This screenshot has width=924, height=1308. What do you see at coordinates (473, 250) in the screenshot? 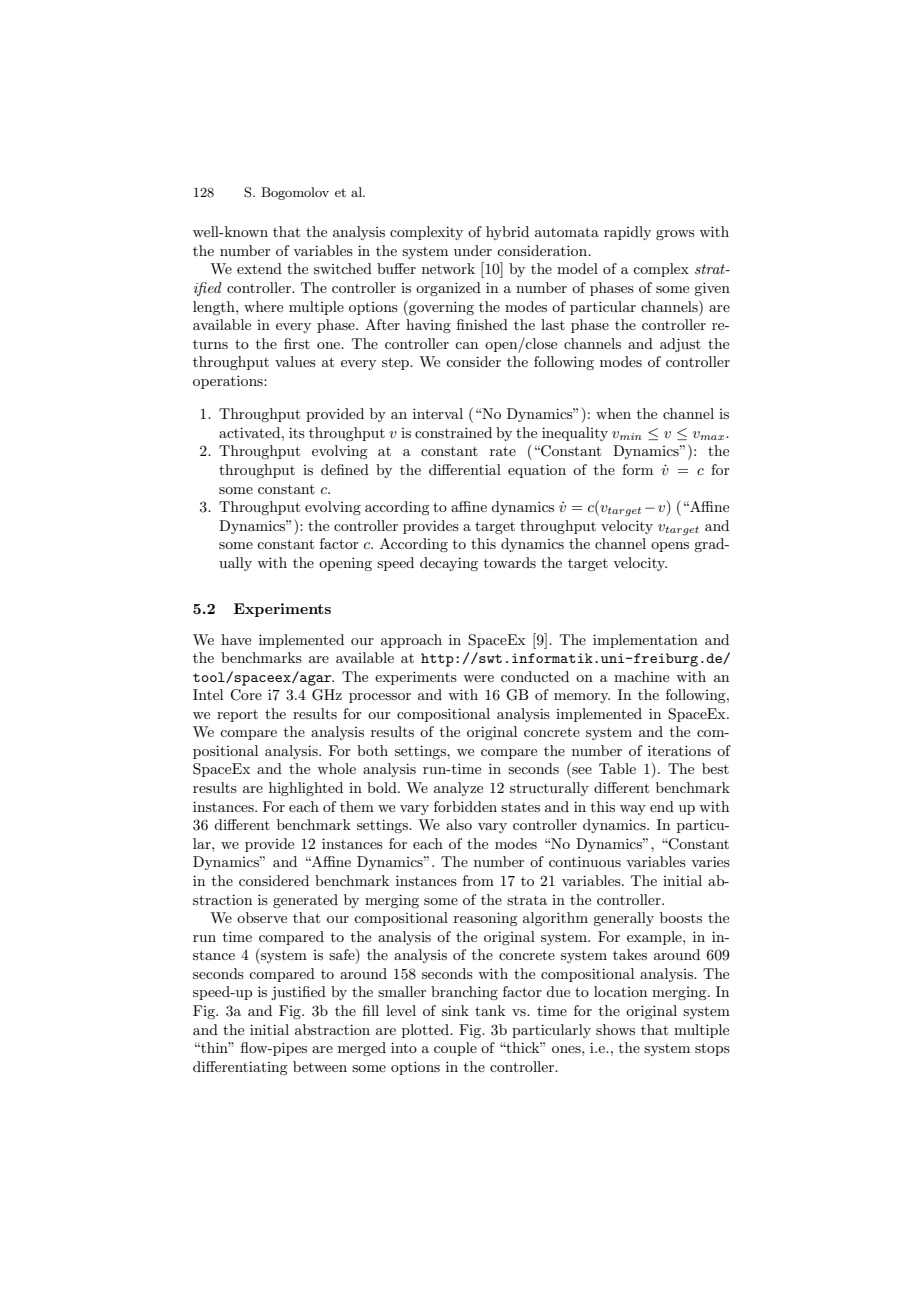
I see `under` at bounding box center [473, 250].
